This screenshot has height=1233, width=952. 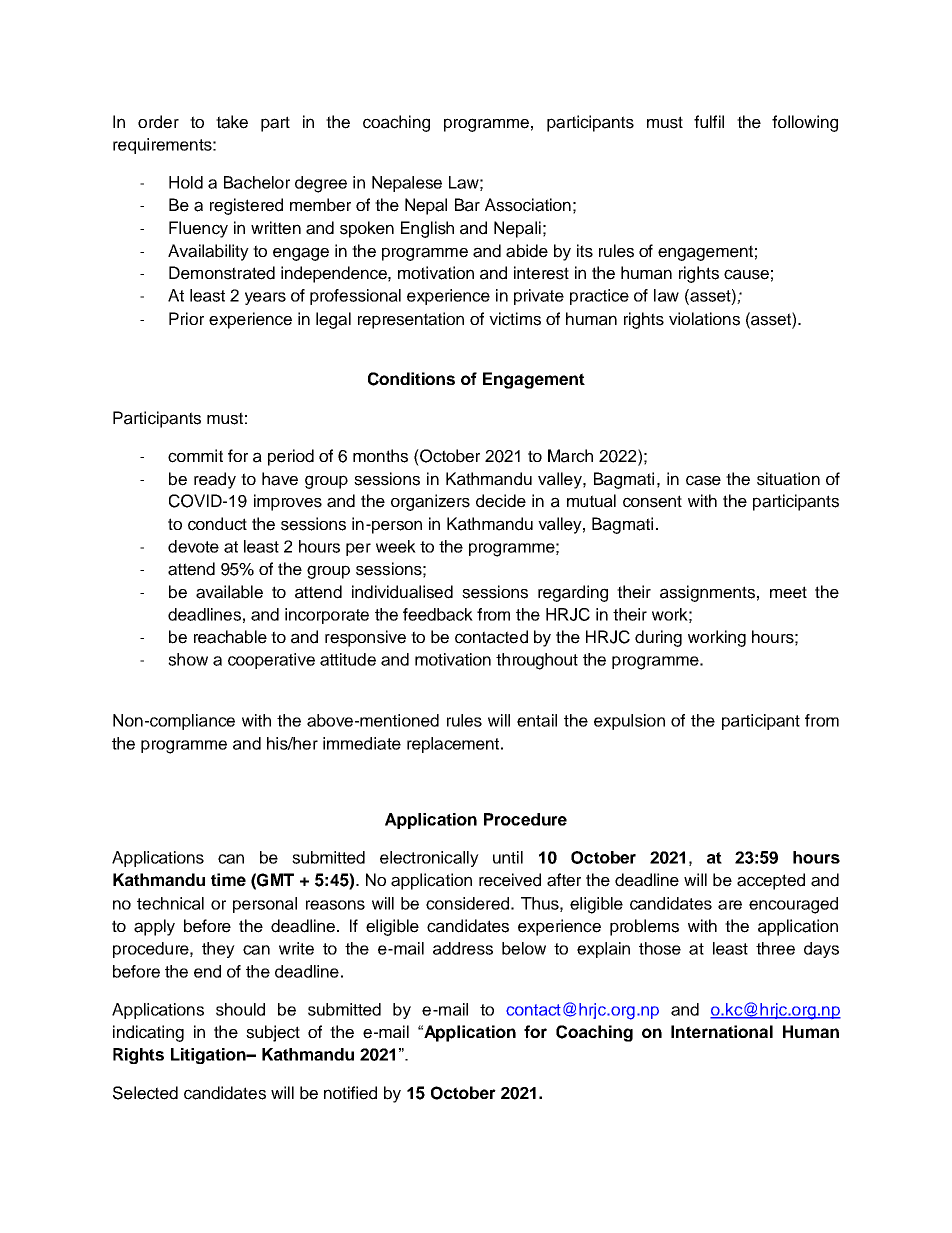 What do you see at coordinates (510, 880) in the screenshot?
I see `received` at bounding box center [510, 880].
